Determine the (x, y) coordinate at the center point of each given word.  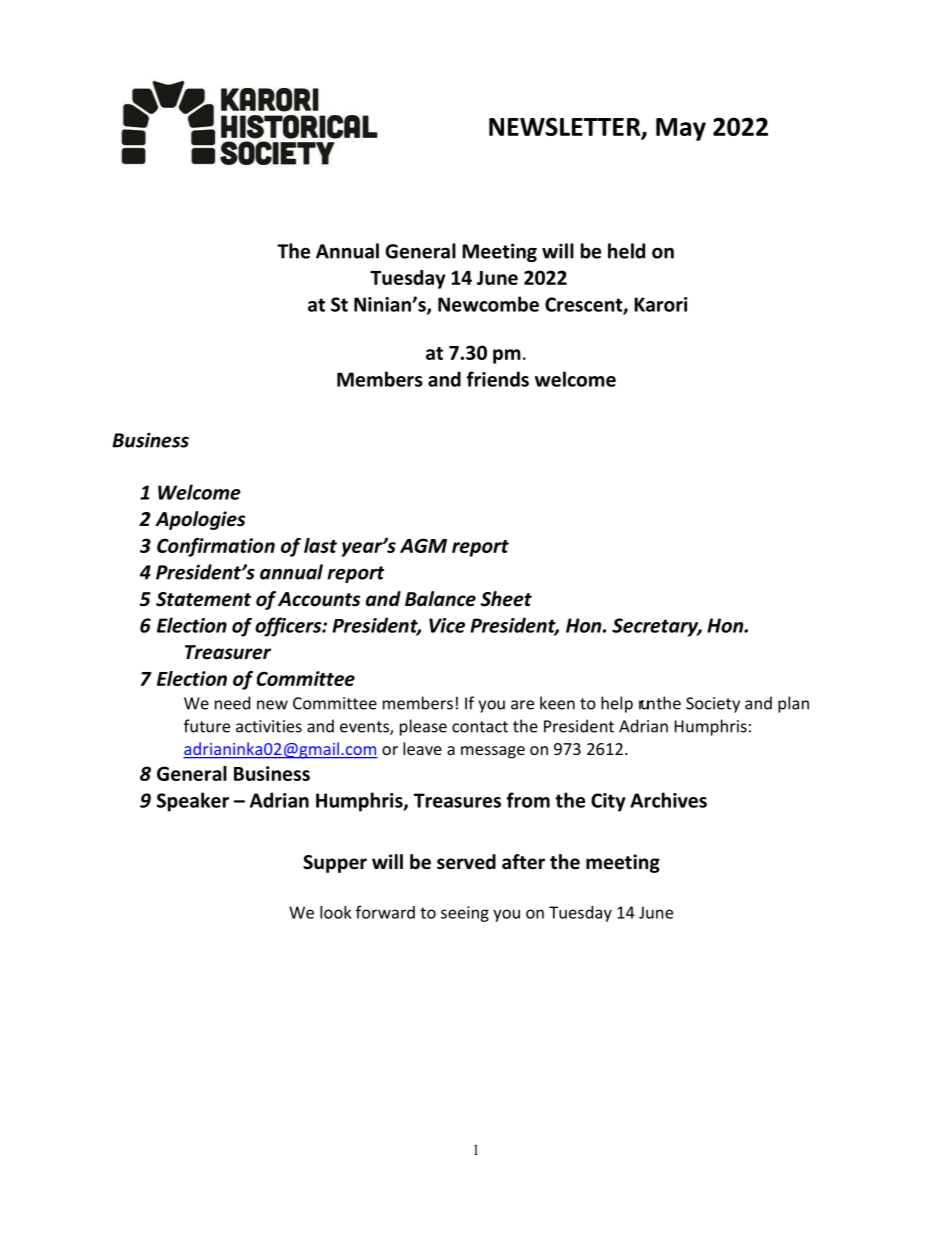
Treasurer (228, 652)
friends (497, 379)
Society (713, 705)
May (681, 129)
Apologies (200, 520)
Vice (447, 625)
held (626, 251)
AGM (423, 545)
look (335, 912)
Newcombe (488, 304)
